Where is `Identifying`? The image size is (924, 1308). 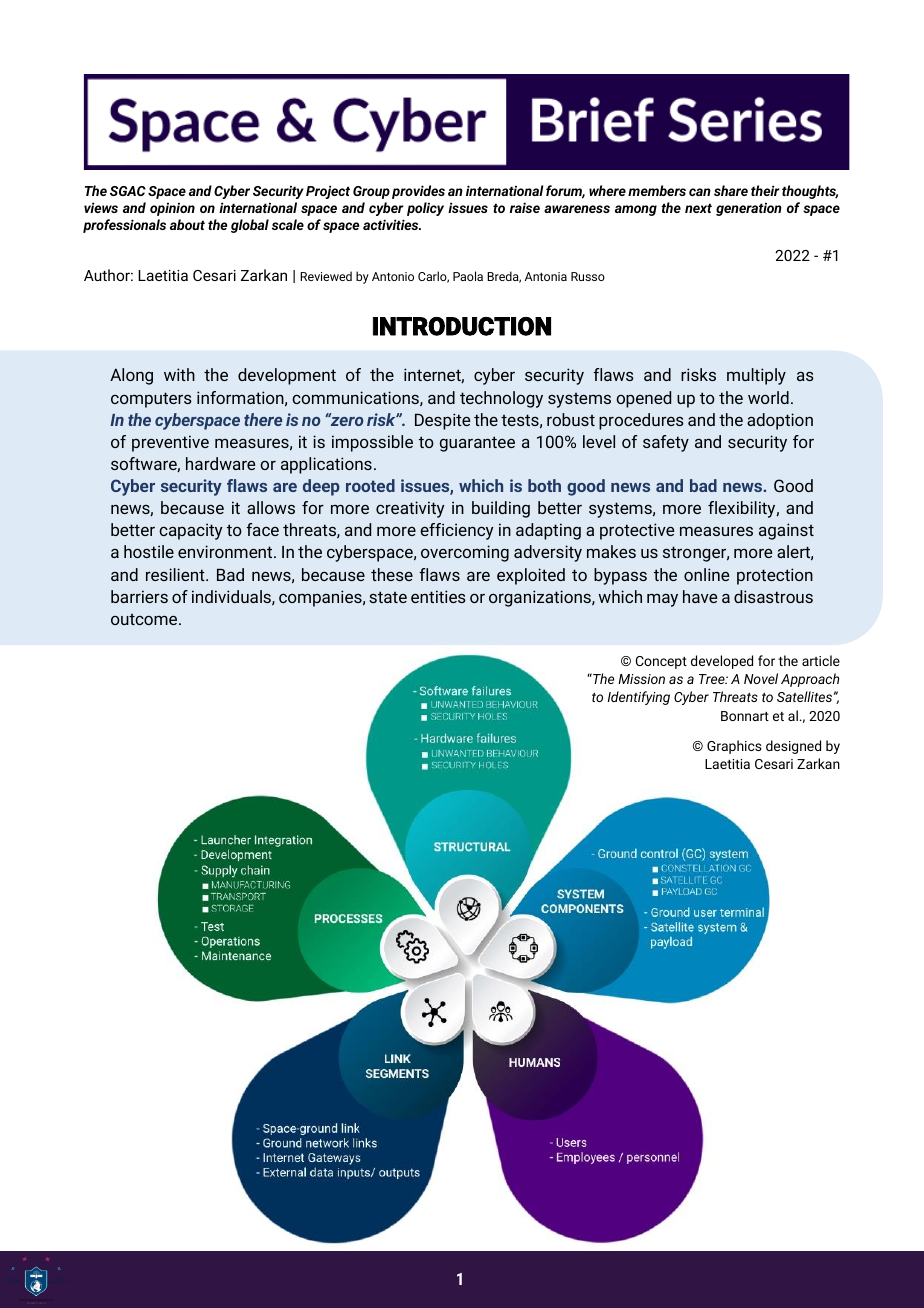 Identifying is located at coordinates (639, 698).
